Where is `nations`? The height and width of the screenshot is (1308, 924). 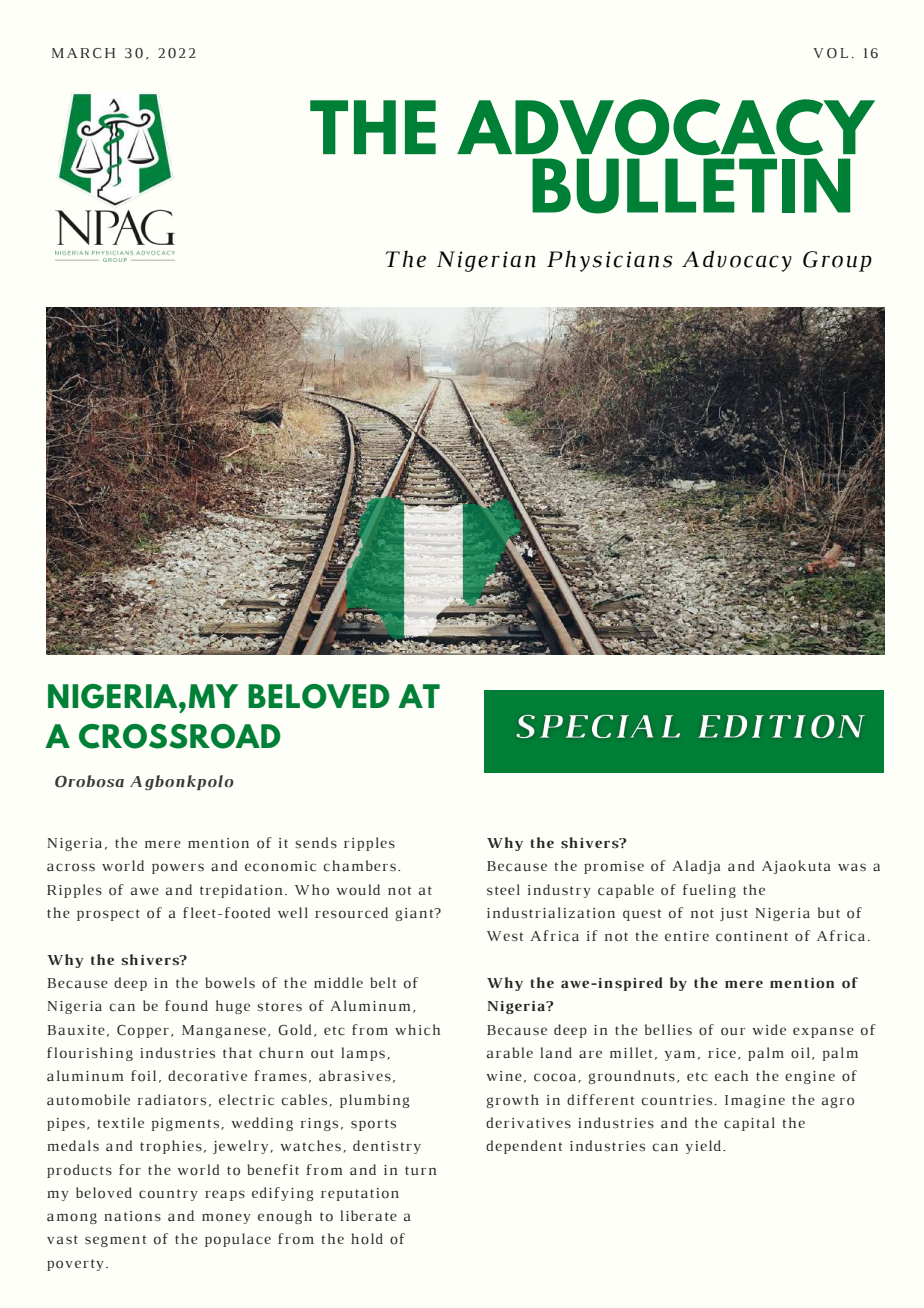 nations is located at coordinates (132, 1216).
